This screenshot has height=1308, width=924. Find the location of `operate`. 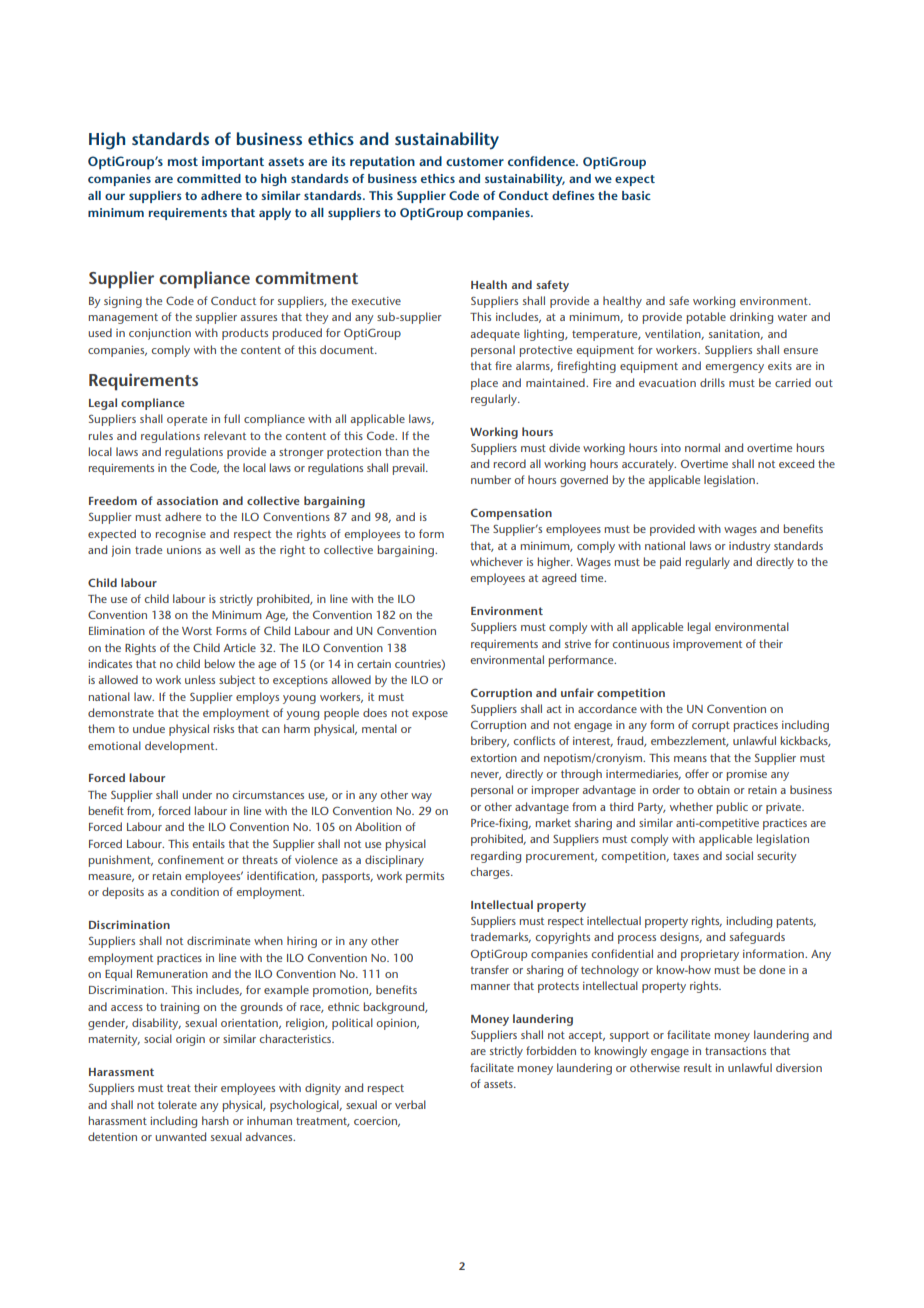

operate is located at coordinates (187, 420).
